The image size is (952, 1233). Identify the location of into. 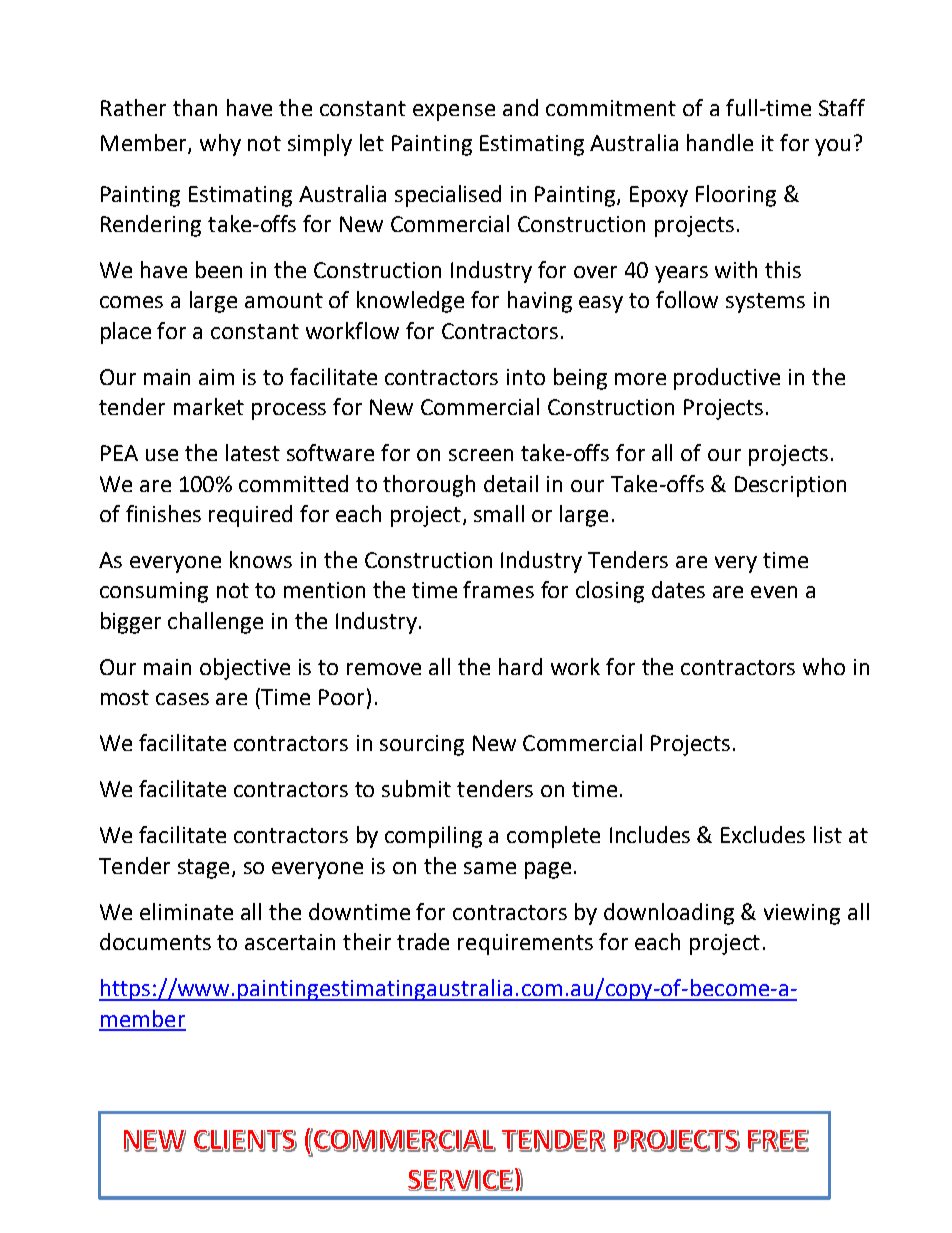
(526, 377).
